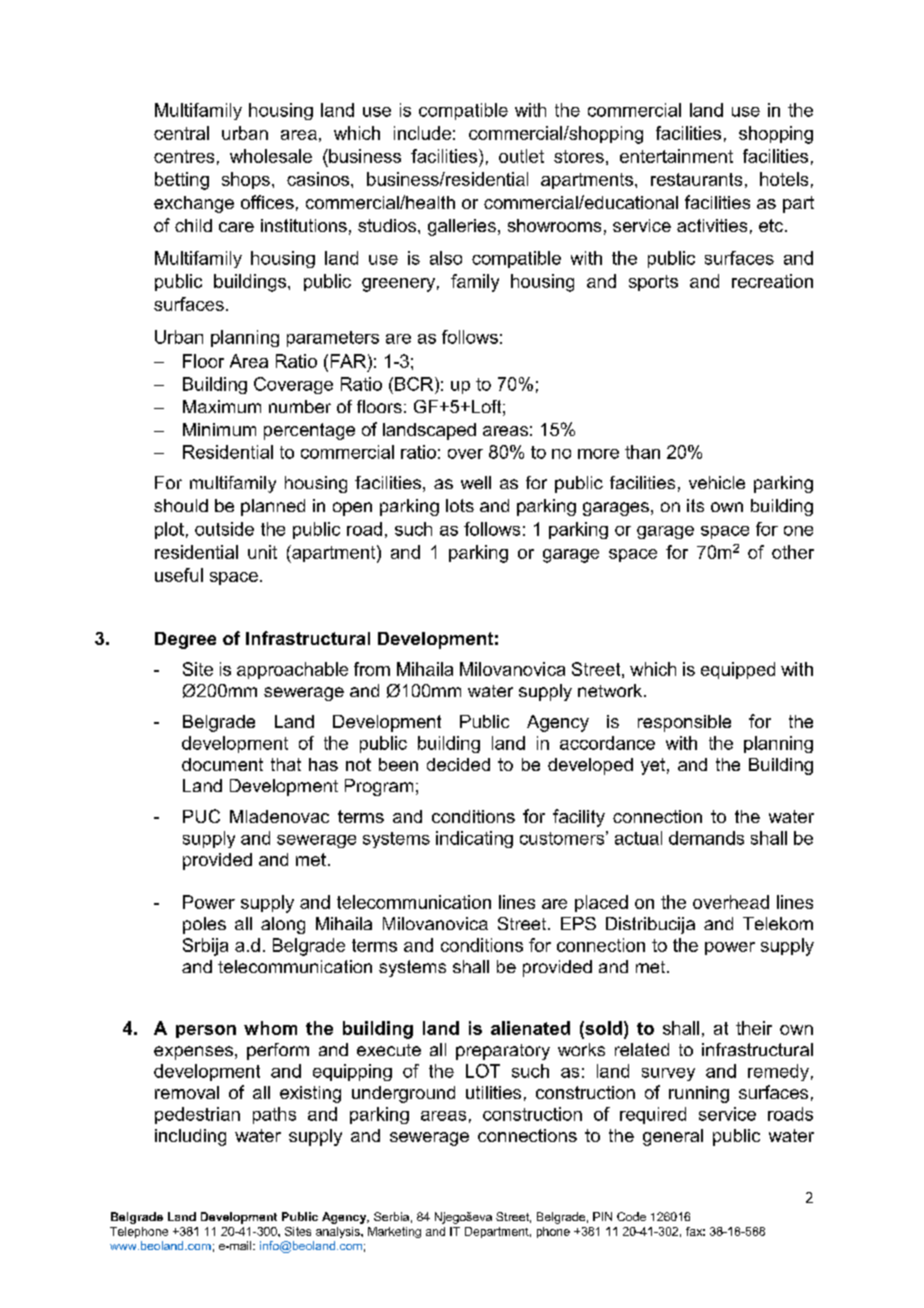 The width and height of the screenshot is (924, 1308). Describe the element at coordinates (190, 1137) in the screenshot. I see `including` at that location.
